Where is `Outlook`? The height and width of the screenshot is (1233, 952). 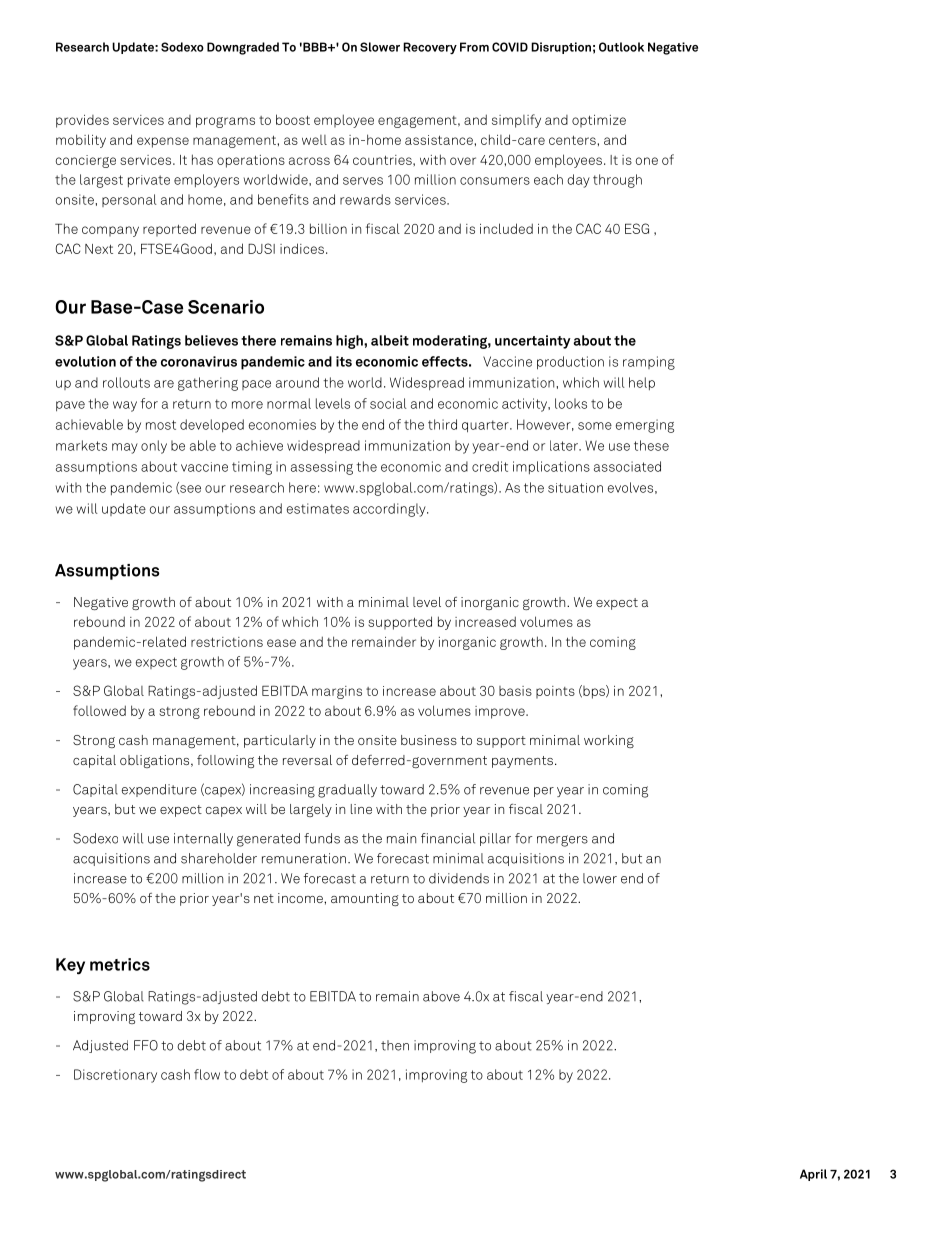
Outlook is located at coordinates (621, 47).
